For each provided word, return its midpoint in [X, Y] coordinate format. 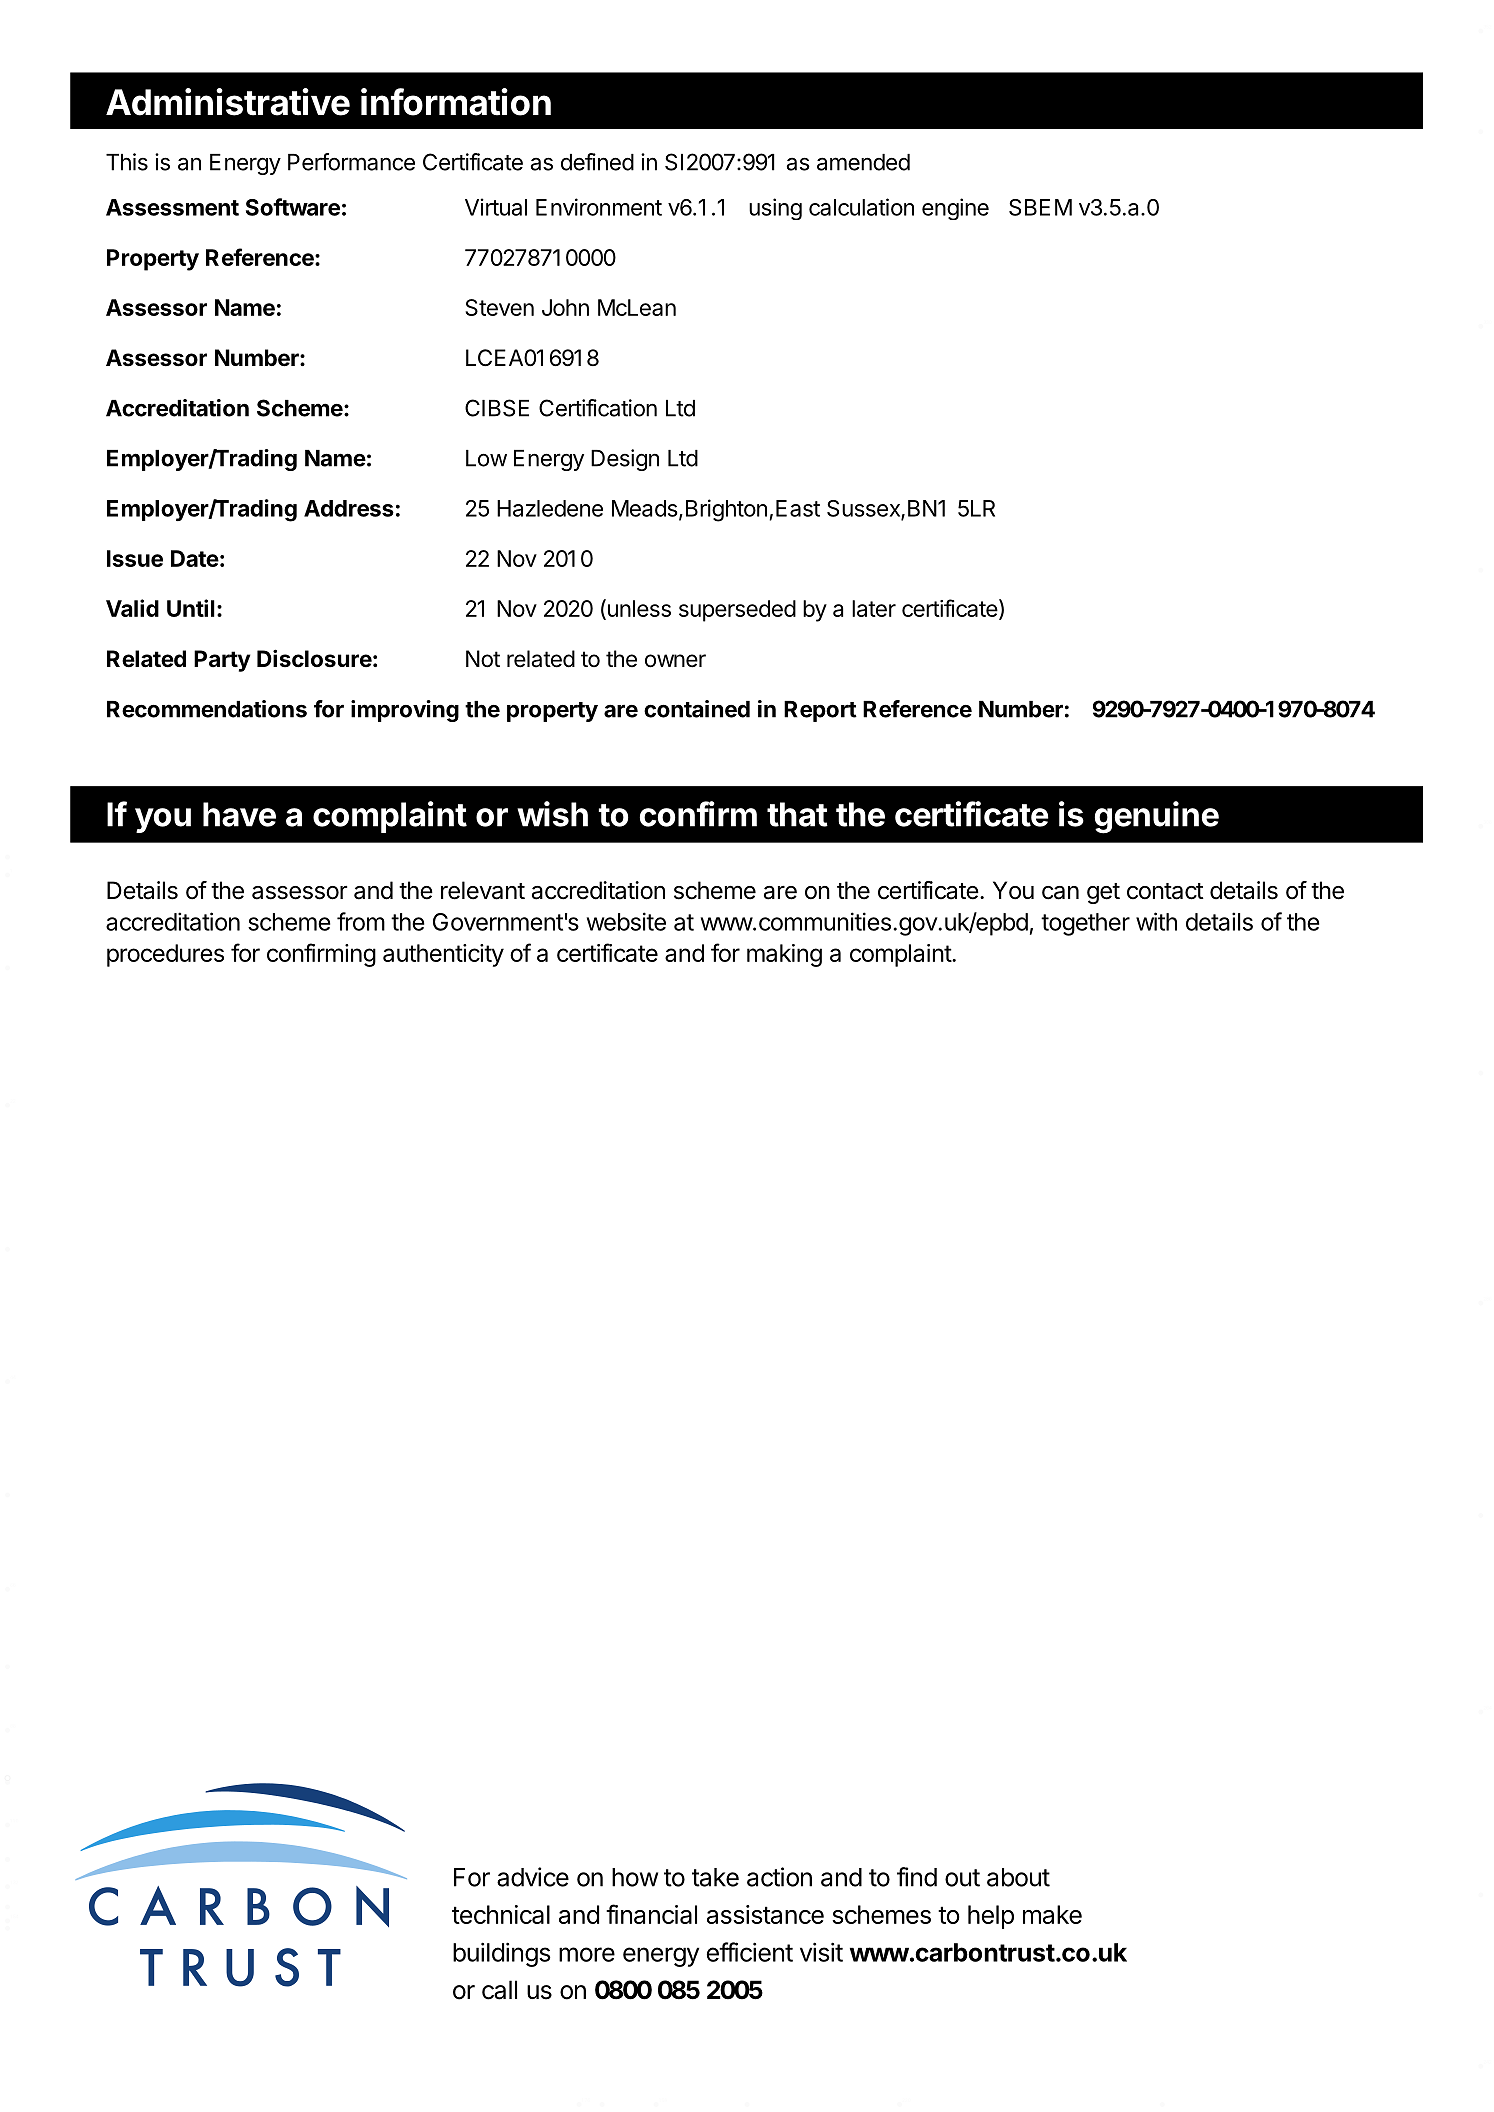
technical [501, 1914]
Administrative [228, 102]
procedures [165, 955]
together [1085, 924]
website [626, 921]
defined [597, 162]
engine [955, 209]
